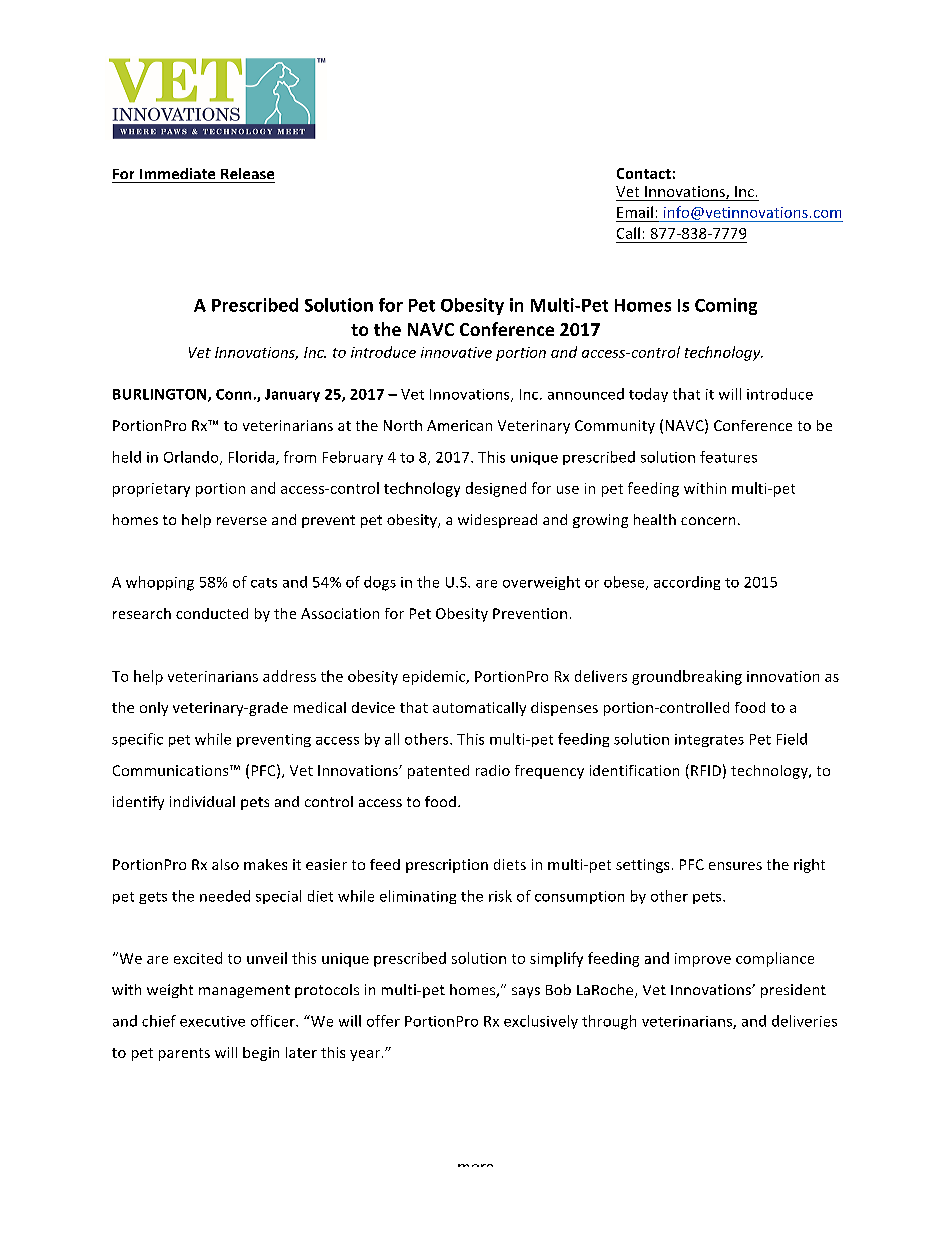 The width and height of the document is (952, 1233). Describe the element at coordinates (728, 457) in the document. I see `features` at that location.
